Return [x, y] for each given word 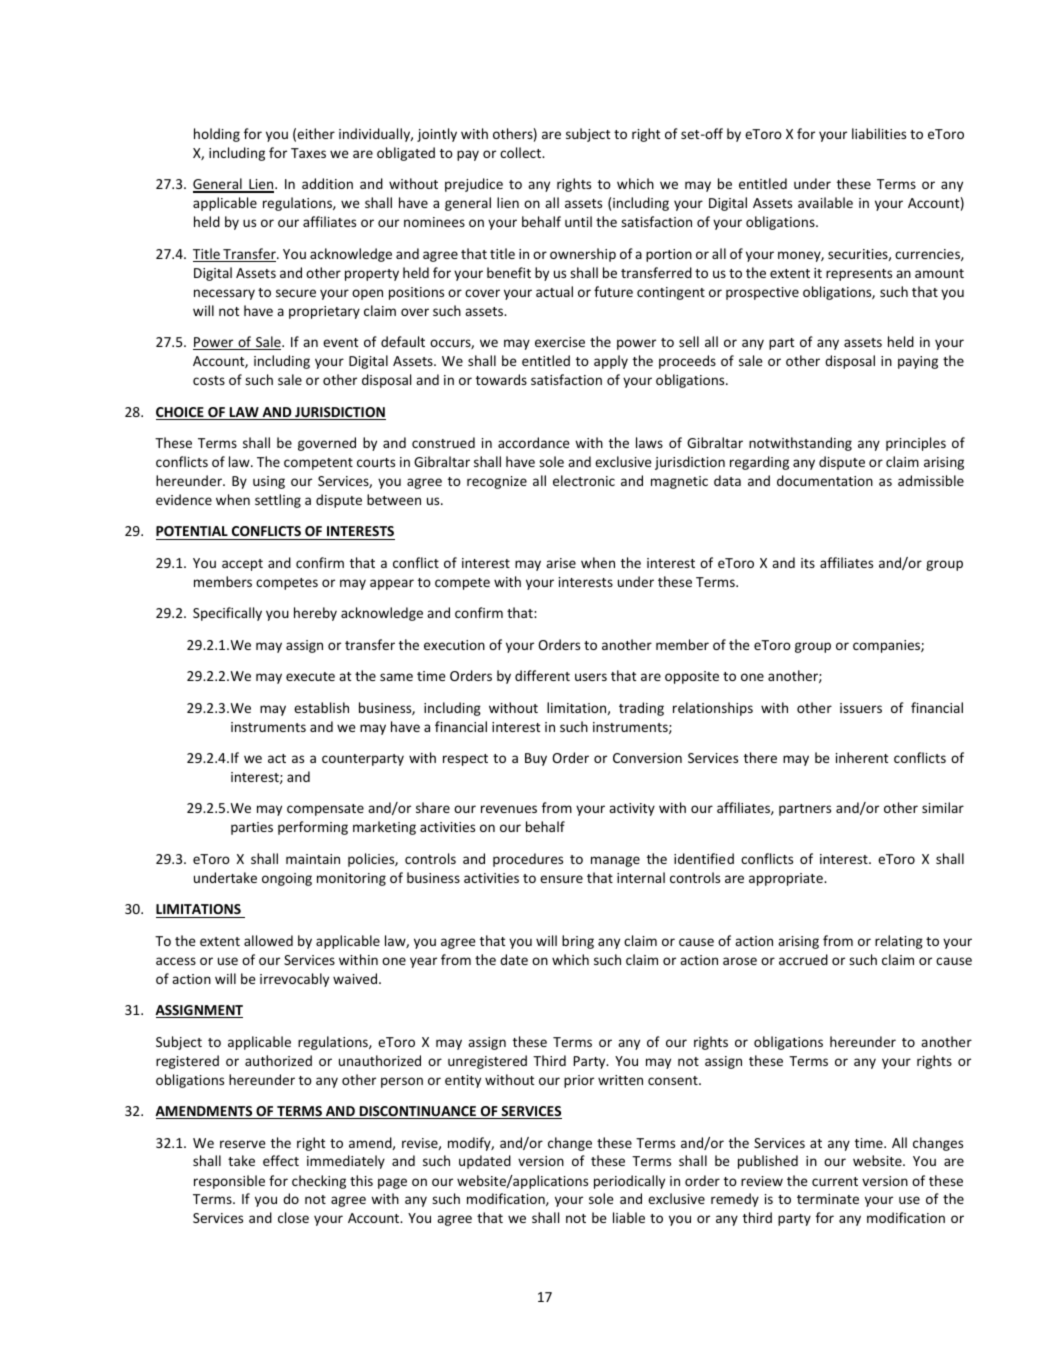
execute [310, 676]
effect [281, 1160]
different [542, 675]
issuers [861, 708]
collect [521, 152]
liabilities [879, 133]
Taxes [308, 153]
